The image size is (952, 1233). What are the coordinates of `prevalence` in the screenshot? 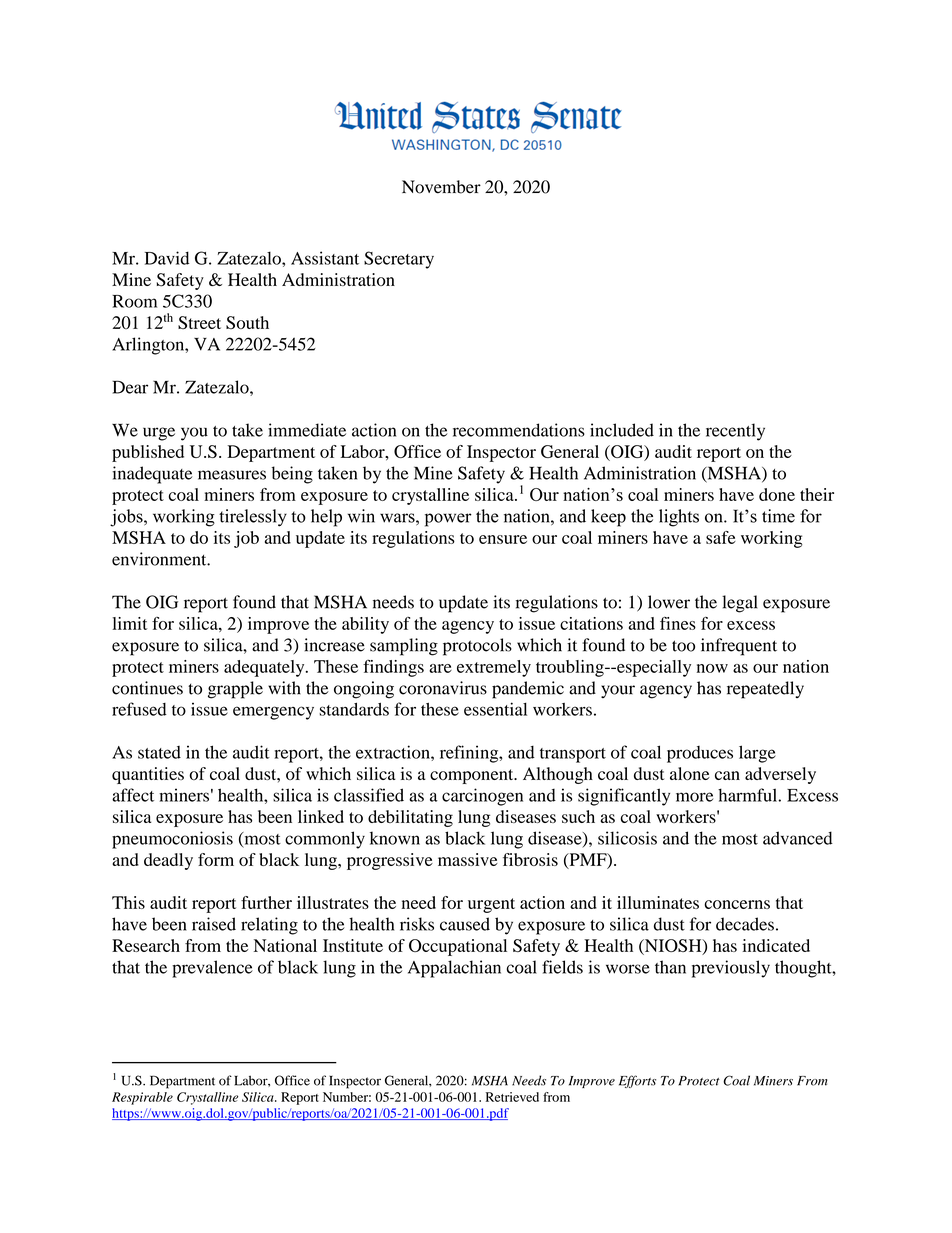 It's located at (212, 969).
